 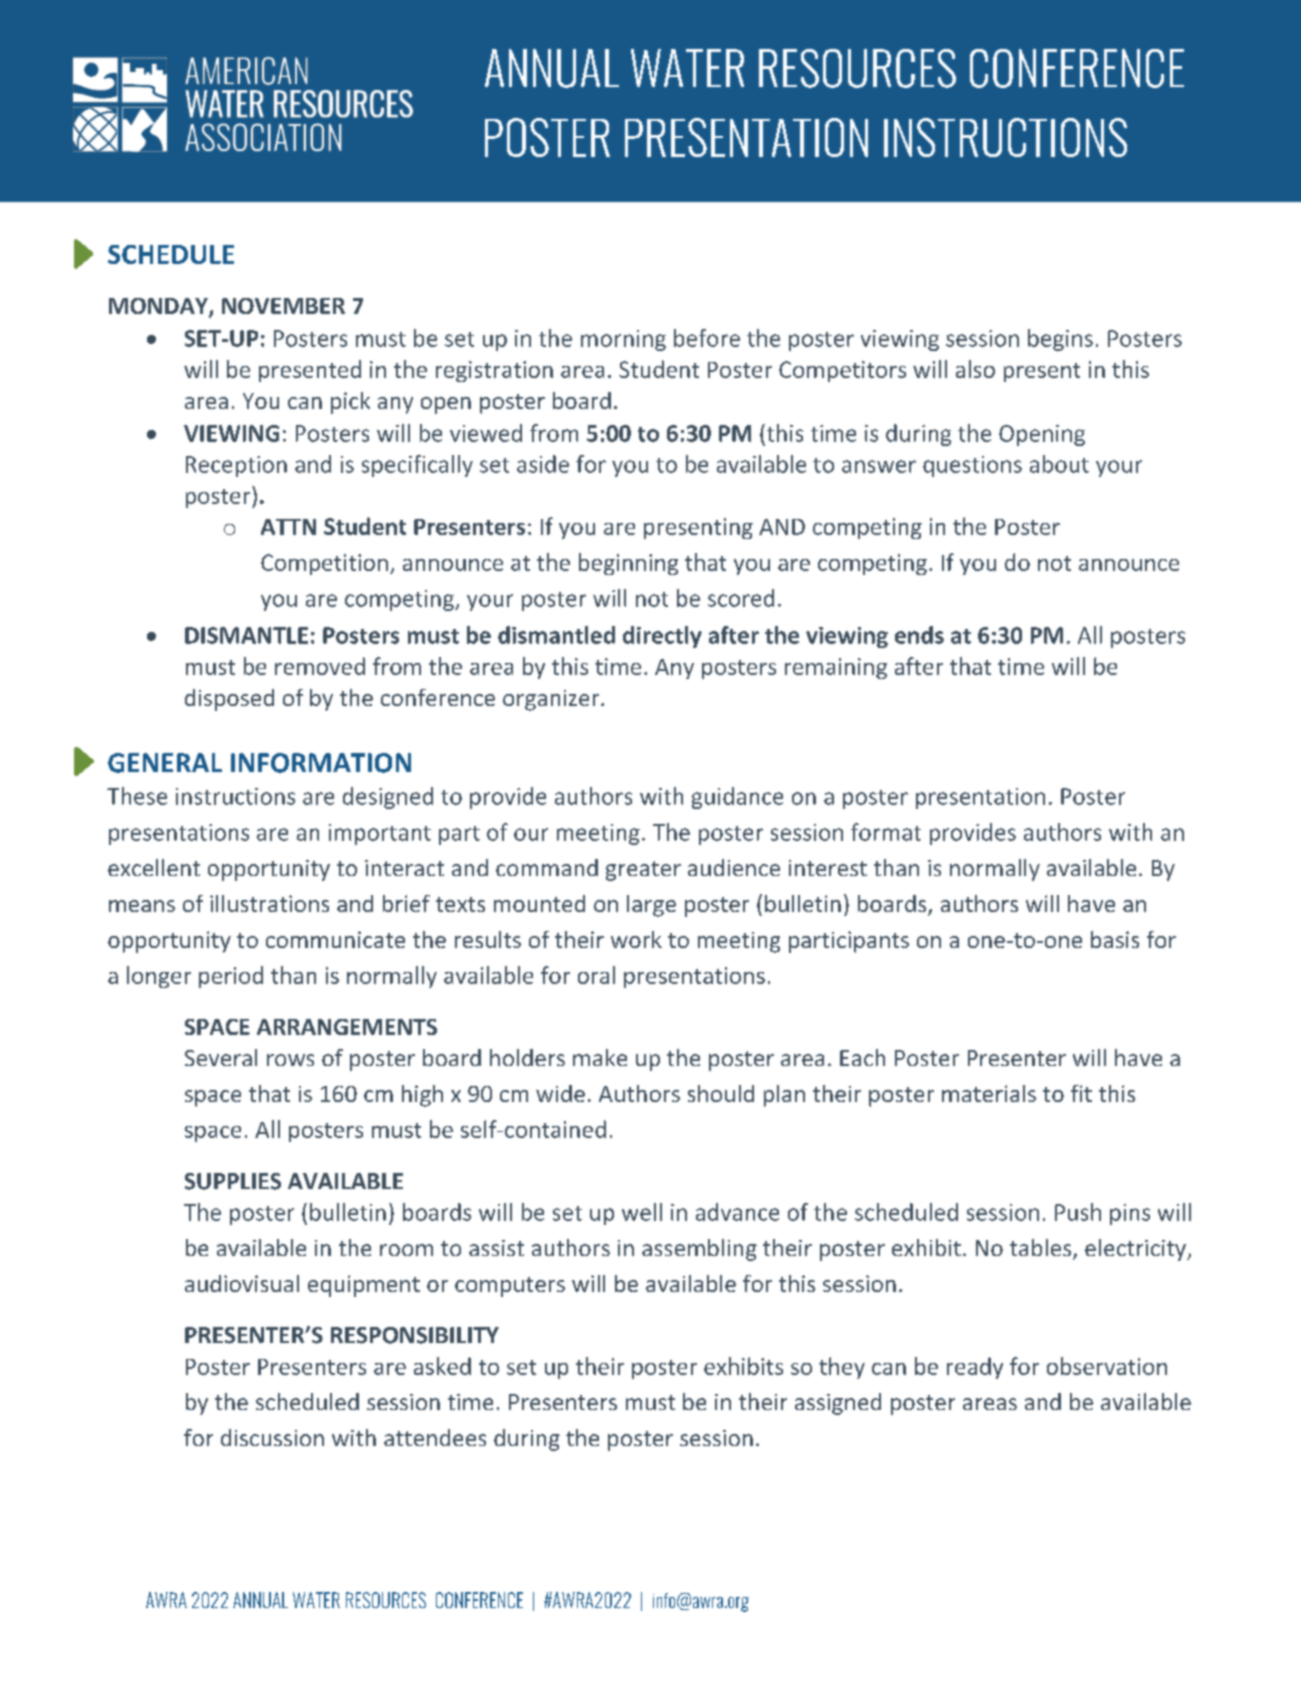 I want to click on morning, so click(x=623, y=340).
